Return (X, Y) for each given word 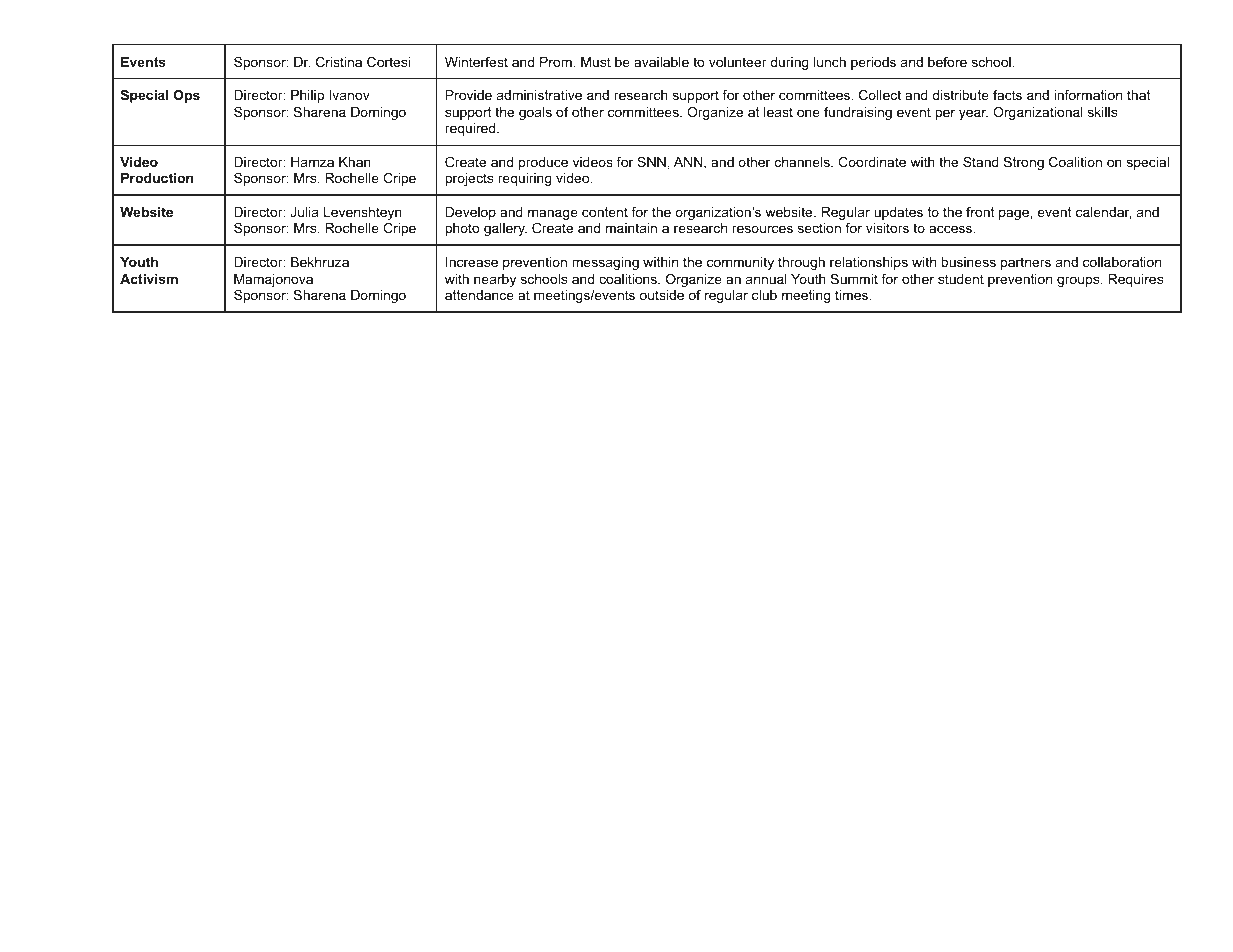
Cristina (339, 62)
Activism (149, 279)
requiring (525, 179)
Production (157, 178)
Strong (1024, 163)
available (661, 62)
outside (662, 295)
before (947, 62)
